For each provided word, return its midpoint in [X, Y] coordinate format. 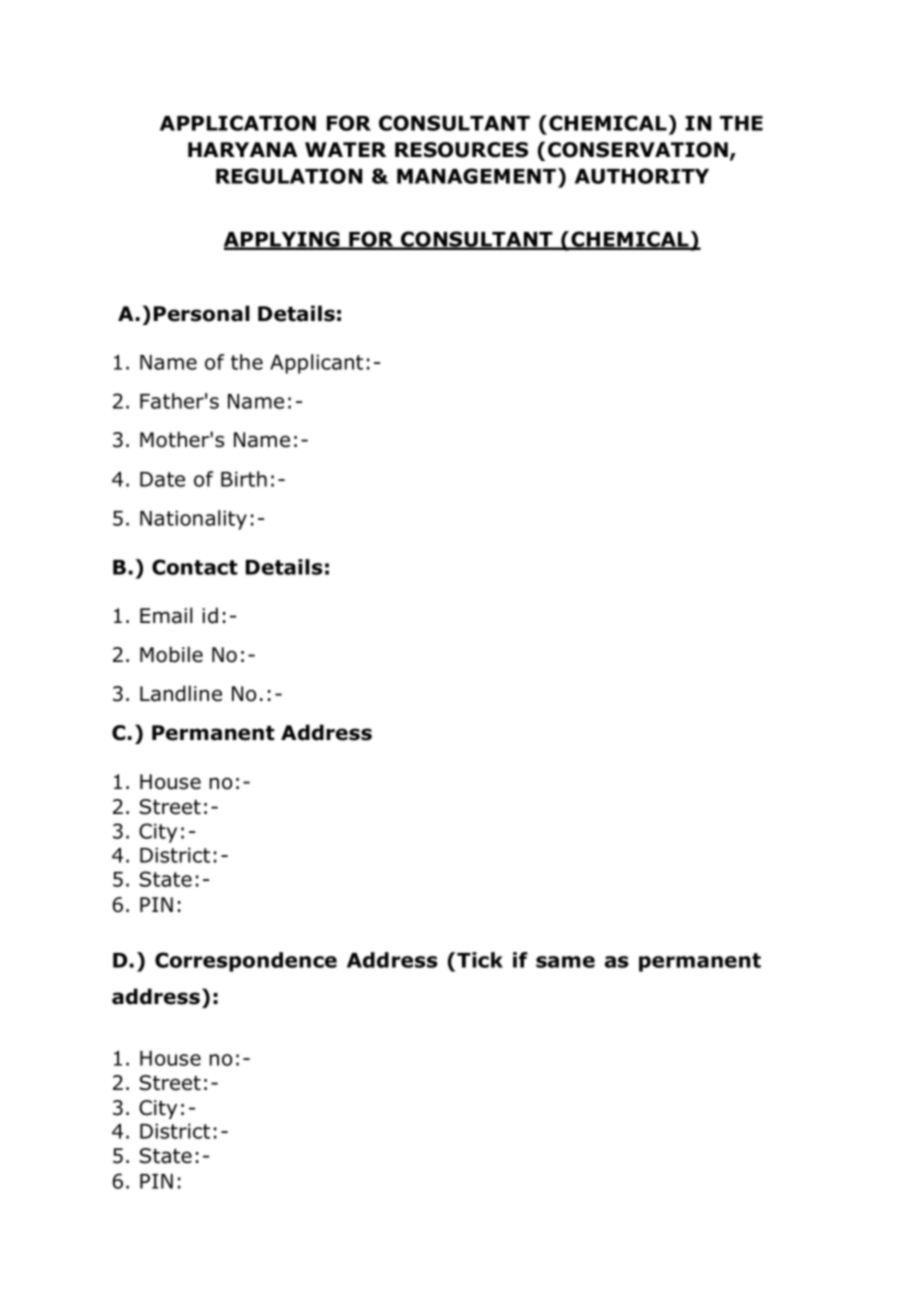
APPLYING [283, 240]
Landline [181, 693]
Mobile [171, 654]
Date [162, 479]
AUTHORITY [642, 176]
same [565, 962]
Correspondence [246, 962]
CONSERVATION [639, 151]
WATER [345, 149]
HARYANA [242, 149]
